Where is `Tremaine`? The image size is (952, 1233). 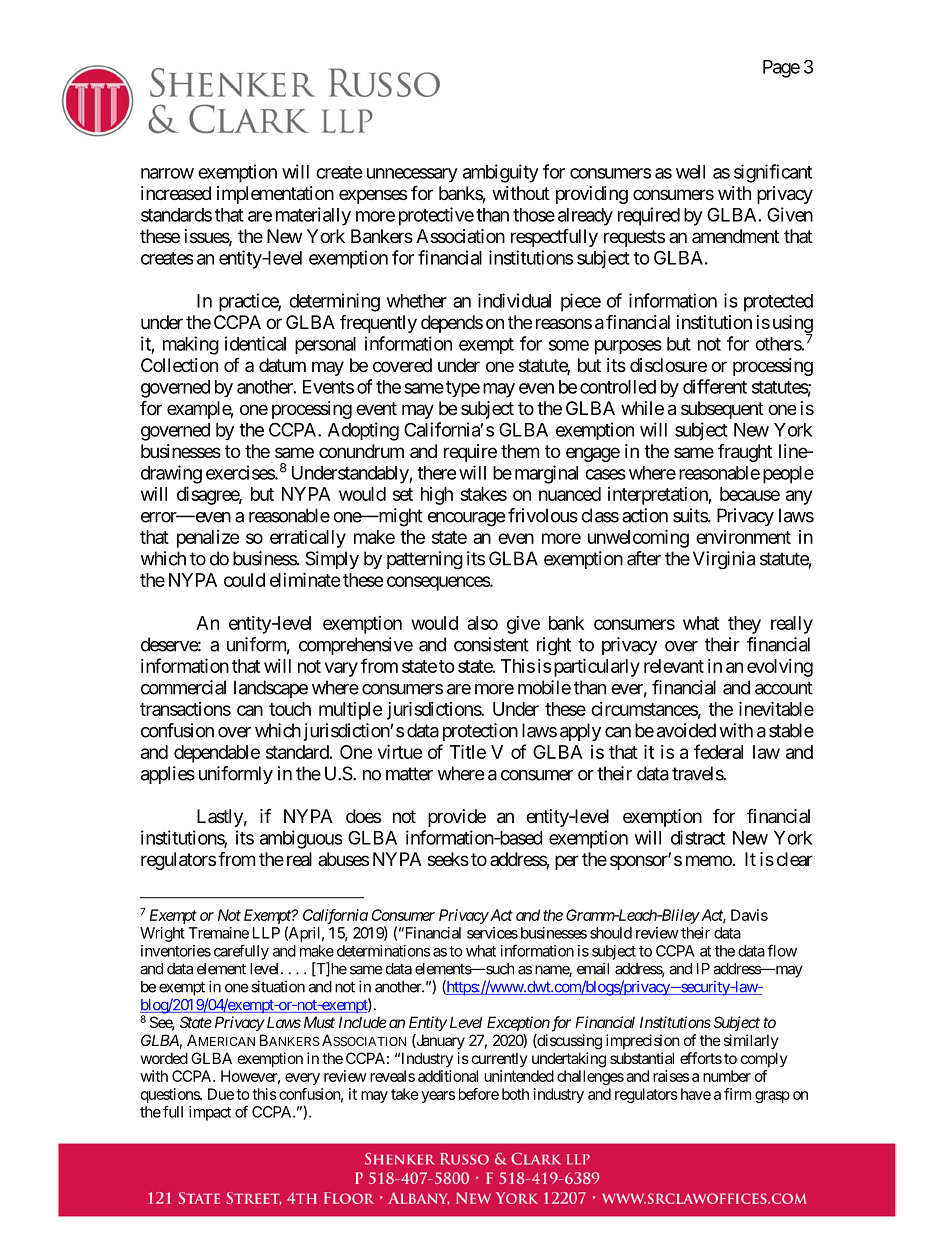 Tremaine is located at coordinates (218, 933).
